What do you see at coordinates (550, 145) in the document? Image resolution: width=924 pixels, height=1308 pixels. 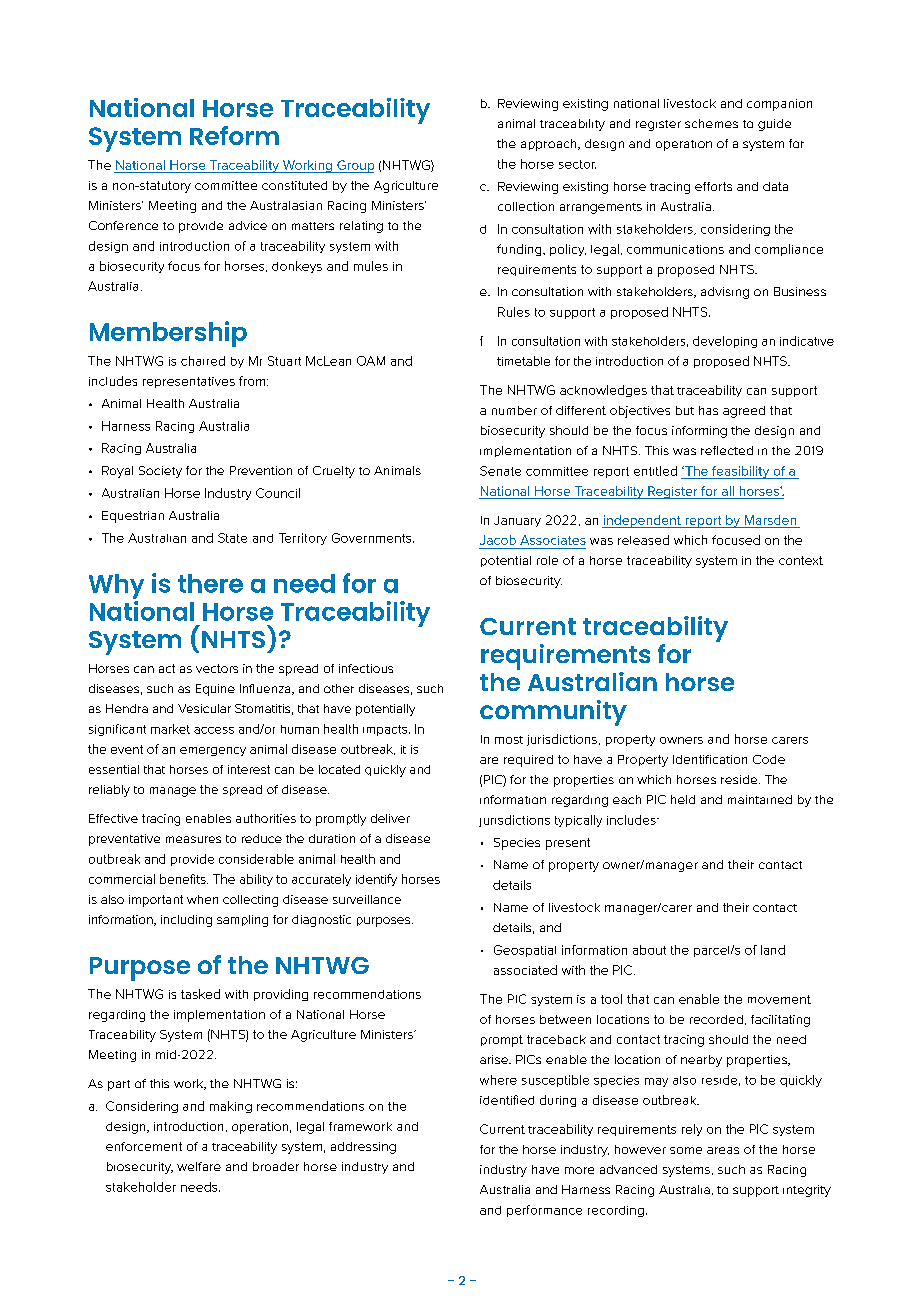 I see `approach` at bounding box center [550, 145].
